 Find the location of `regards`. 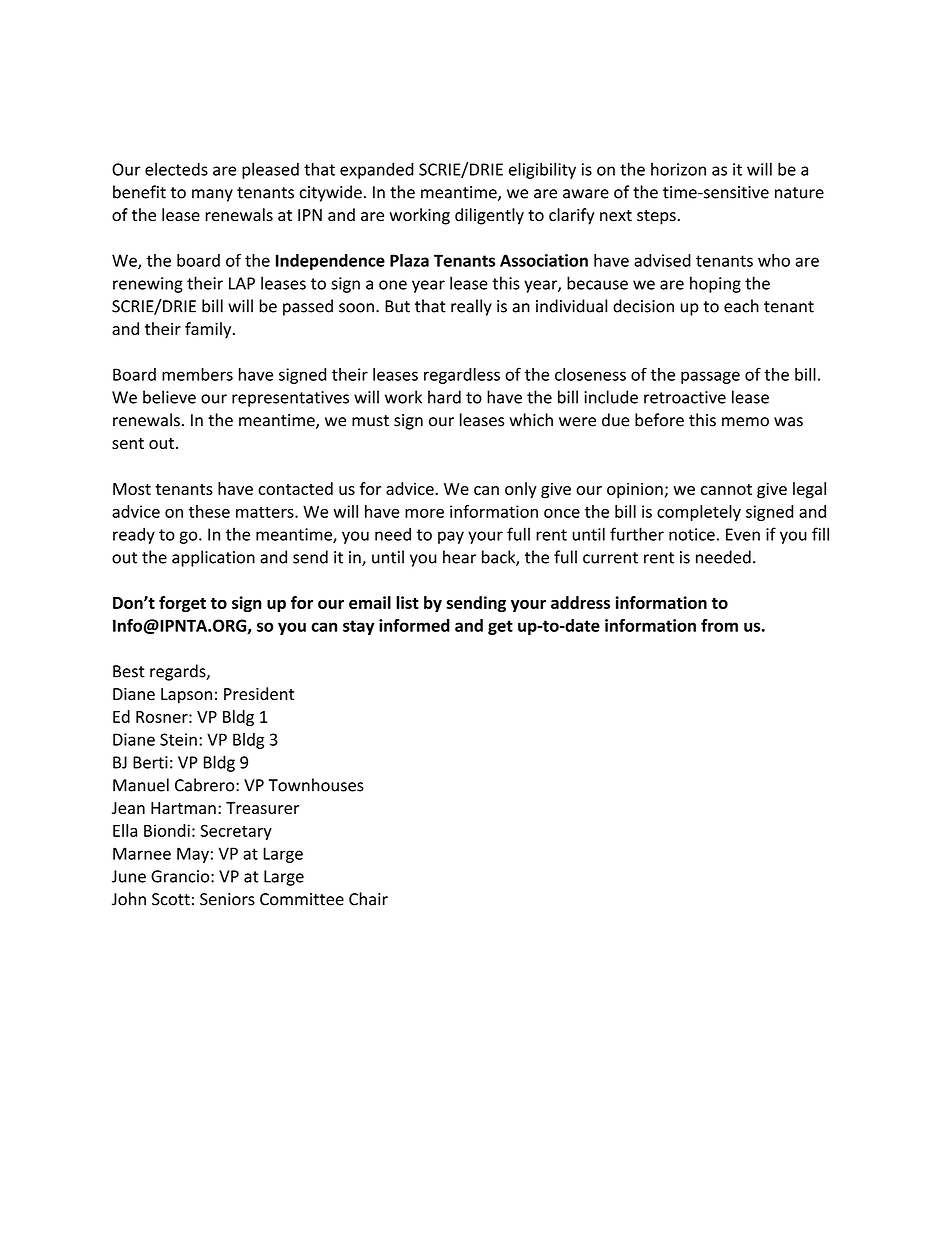

regards is located at coordinates (179, 672).
